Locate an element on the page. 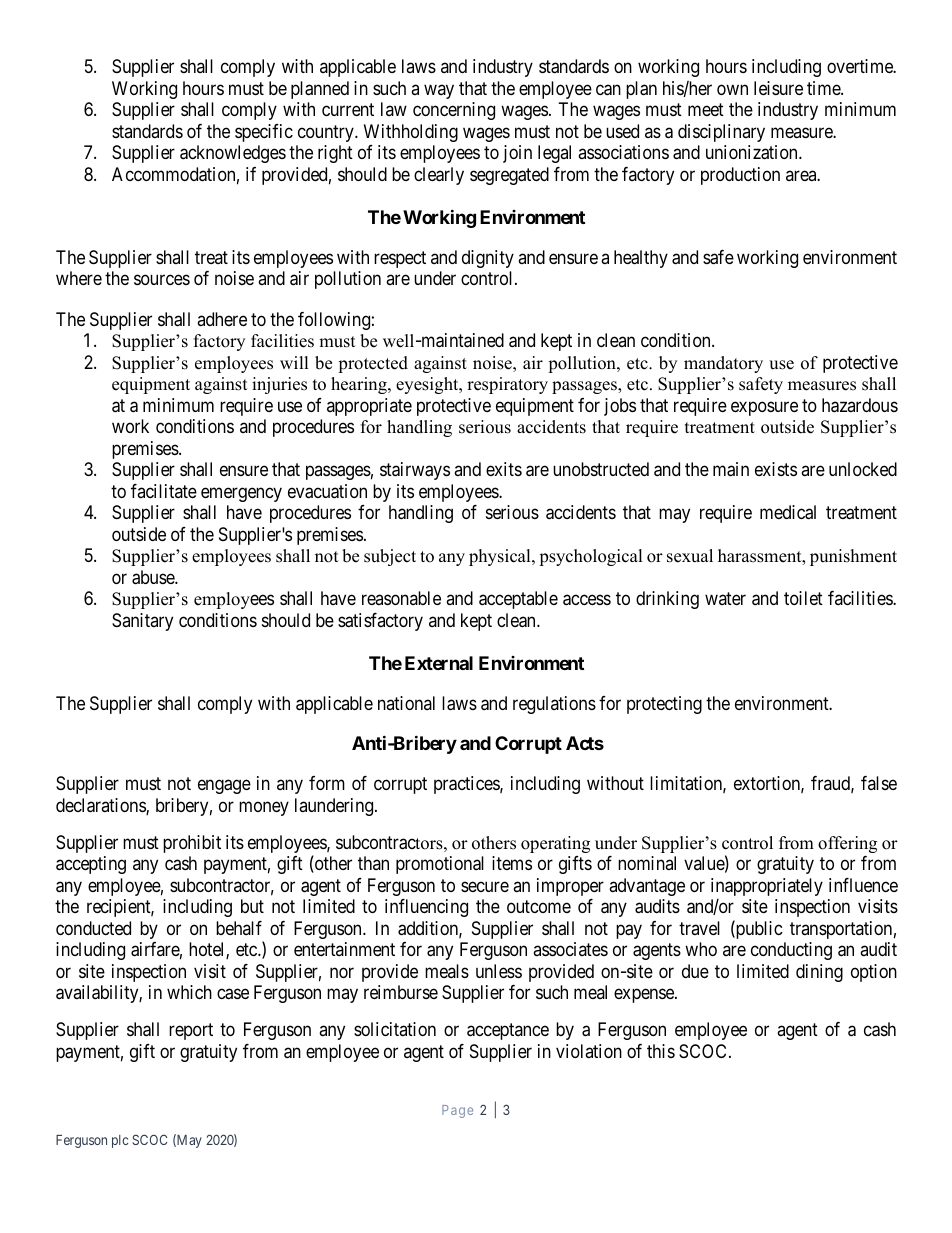  concerning is located at coordinates (454, 111).
